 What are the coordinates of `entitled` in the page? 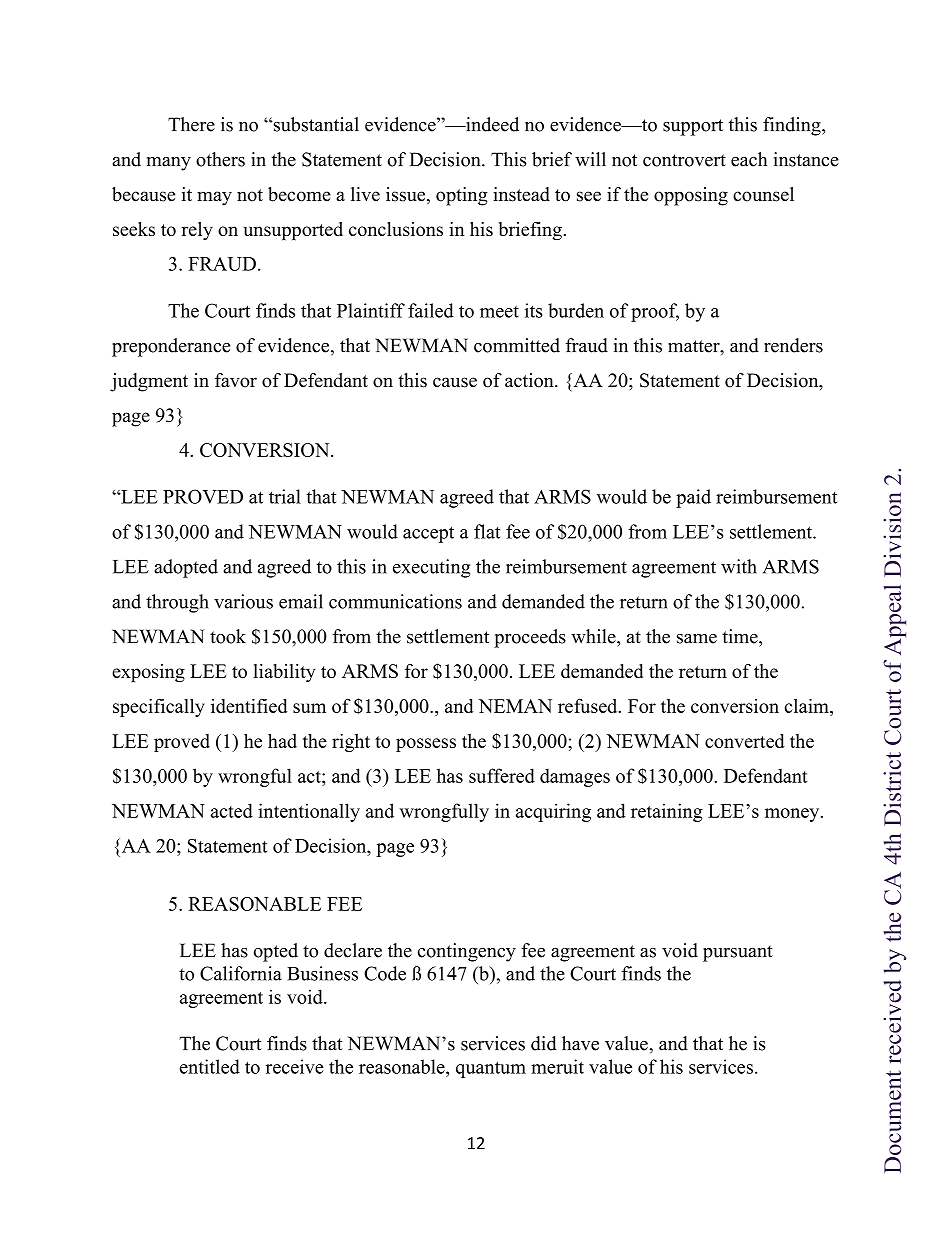 It's located at (210, 1066).
